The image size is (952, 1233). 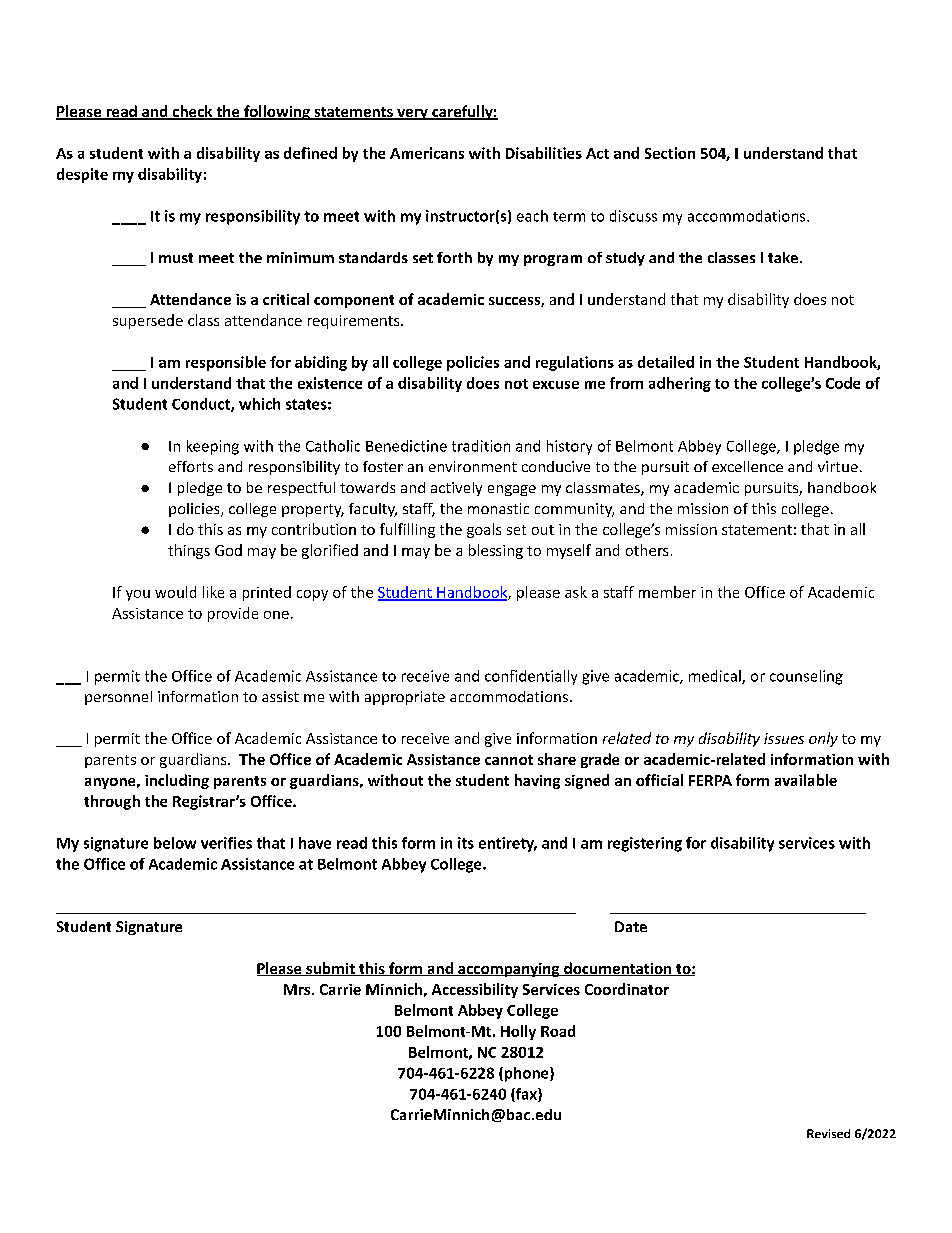 What do you see at coordinates (473, 466) in the screenshot?
I see `environment` at bounding box center [473, 466].
